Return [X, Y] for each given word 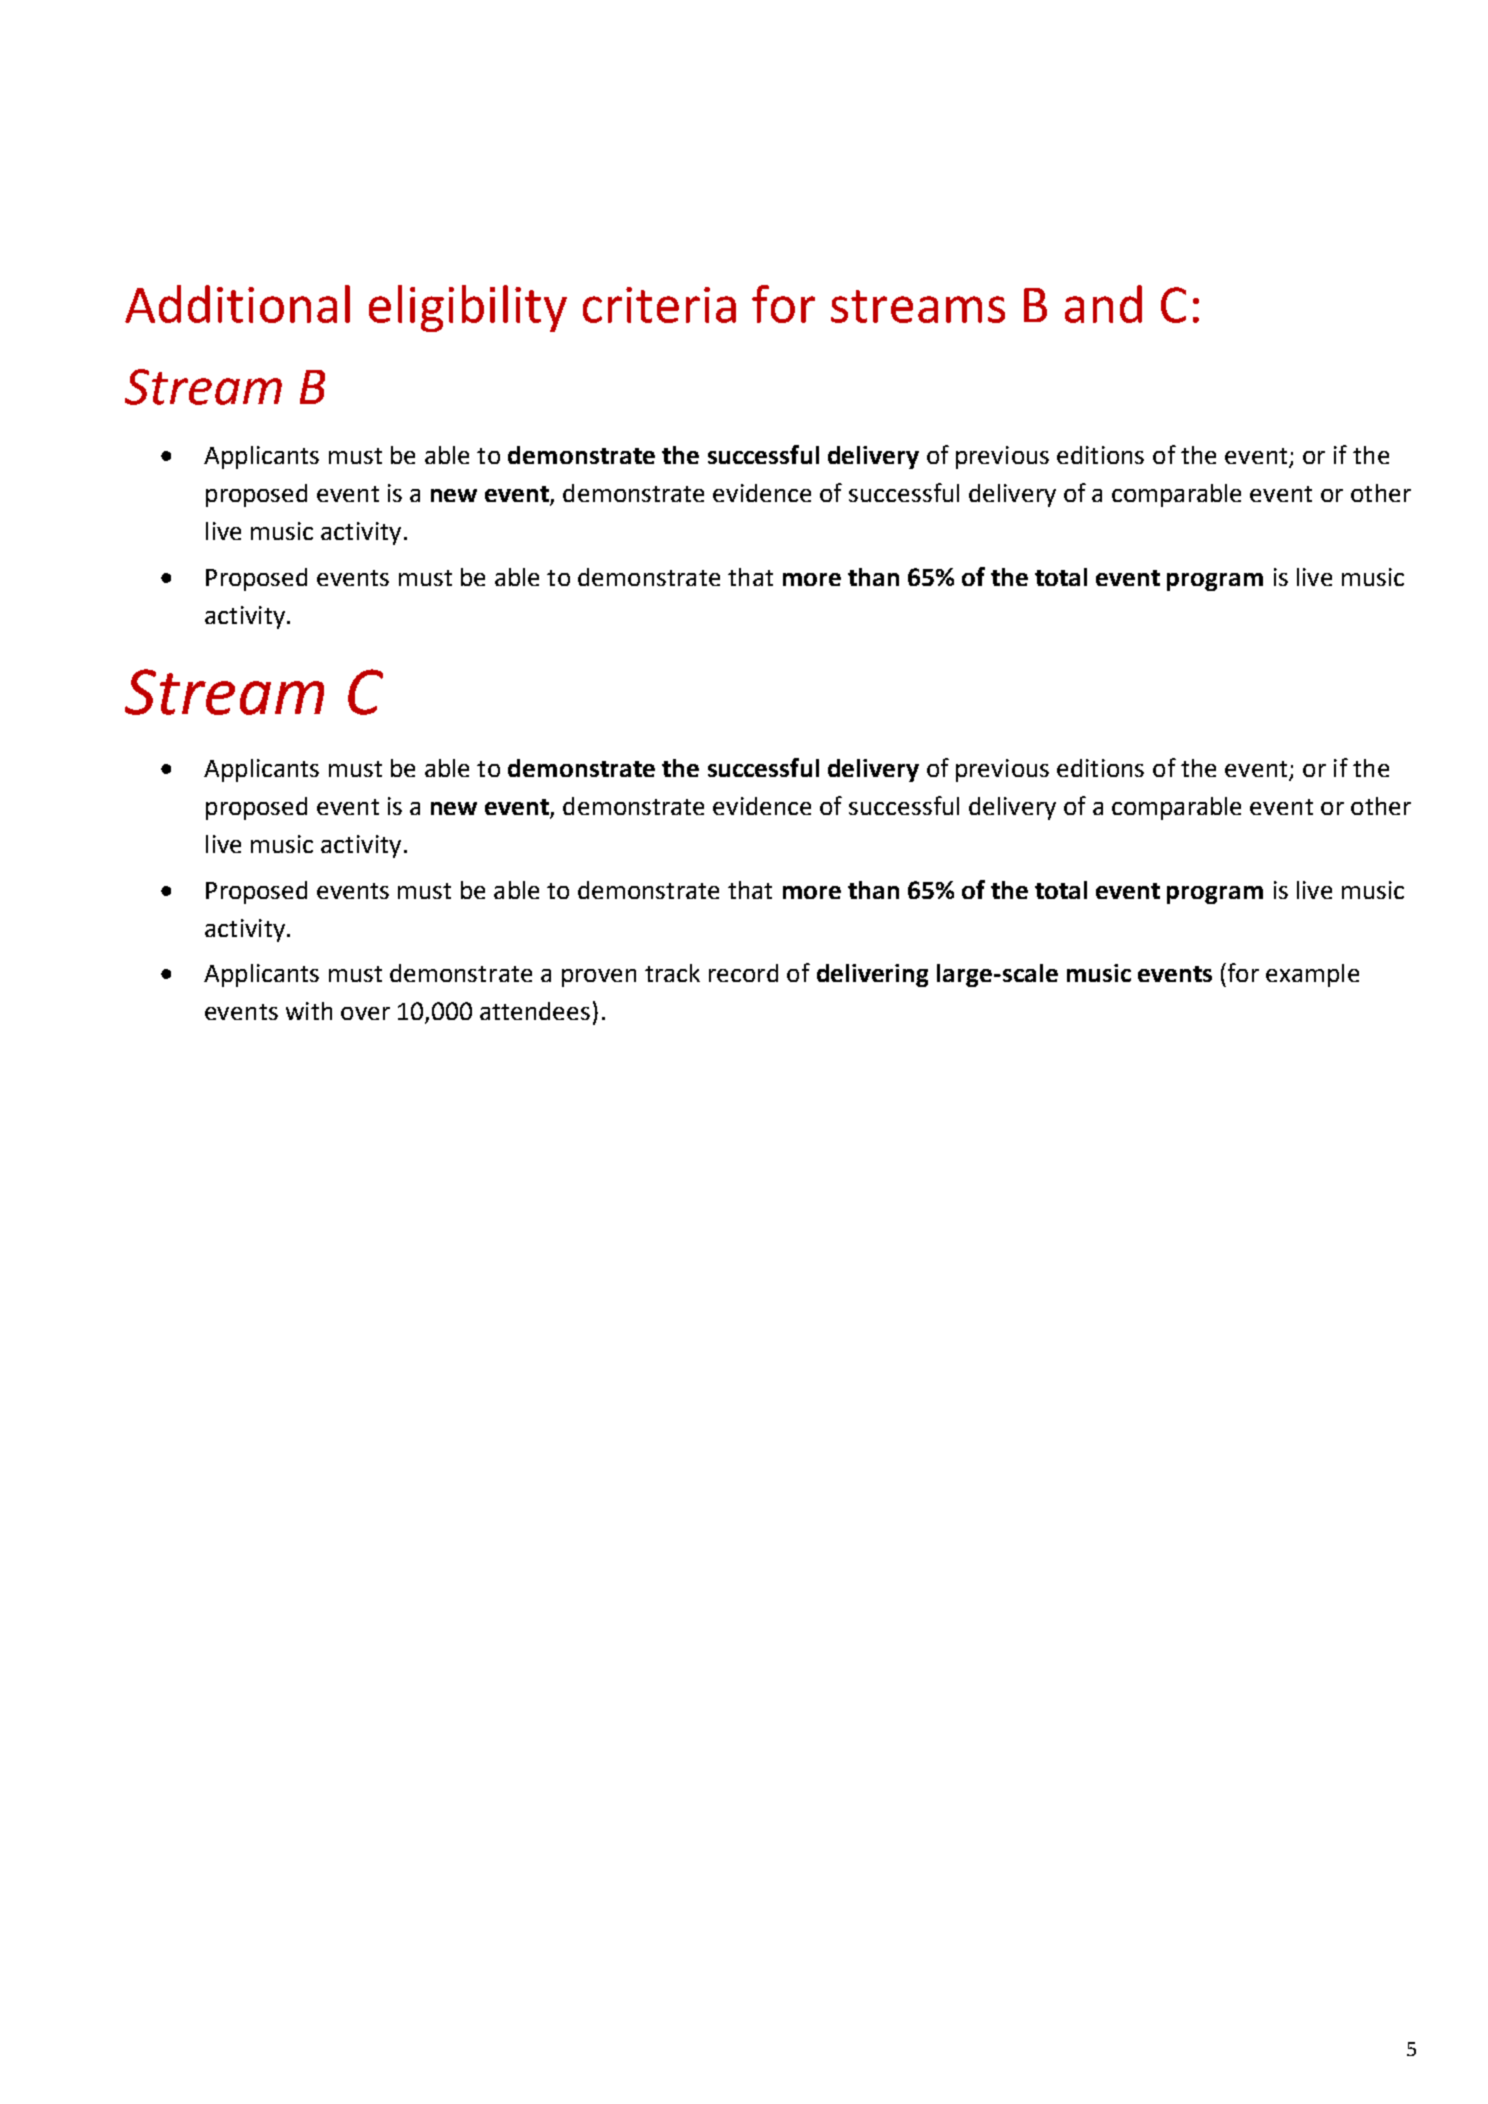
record [743, 973]
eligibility [468, 308]
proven [599, 978]
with [309, 1011]
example [1312, 975]
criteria [659, 305]
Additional [237, 304]
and [1103, 304]
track [672, 973]
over [365, 1013]
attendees [535, 1011]
